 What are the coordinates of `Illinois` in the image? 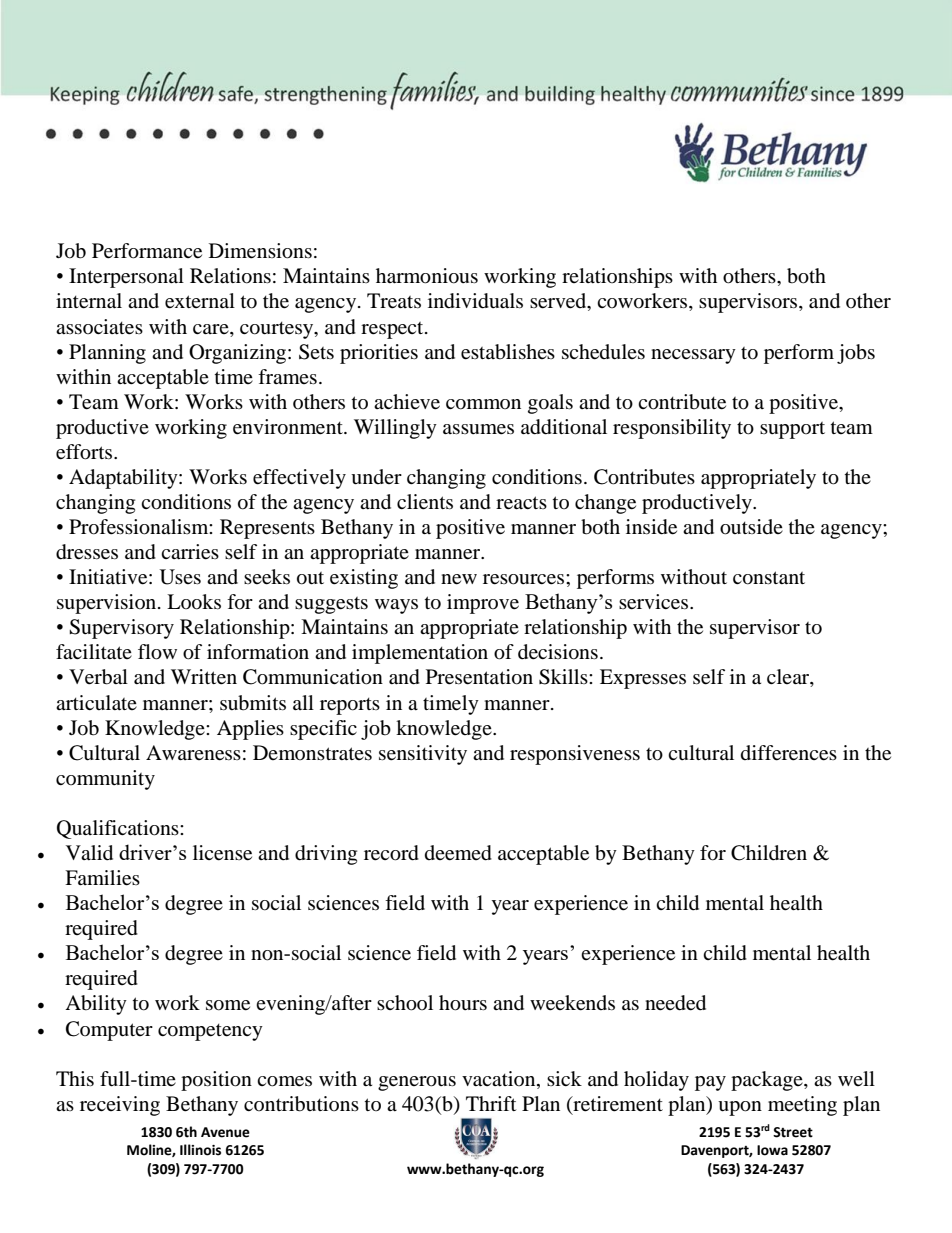 It's located at (200, 1150).
